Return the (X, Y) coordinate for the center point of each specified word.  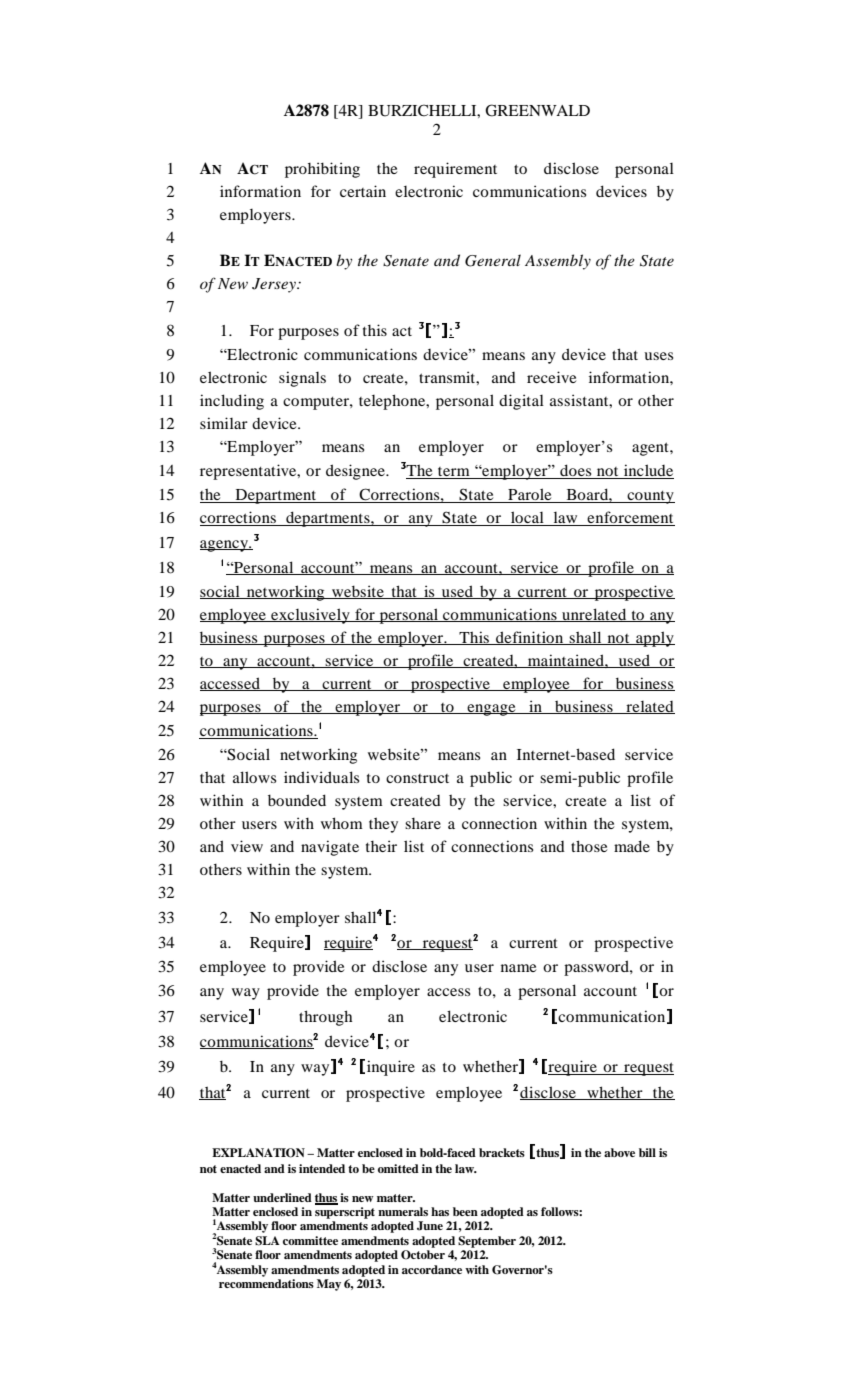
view (247, 846)
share (423, 823)
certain (363, 191)
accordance (432, 1269)
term (454, 473)
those (589, 846)
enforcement (630, 518)
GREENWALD (537, 110)
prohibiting (322, 170)
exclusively (310, 616)
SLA (267, 1241)
